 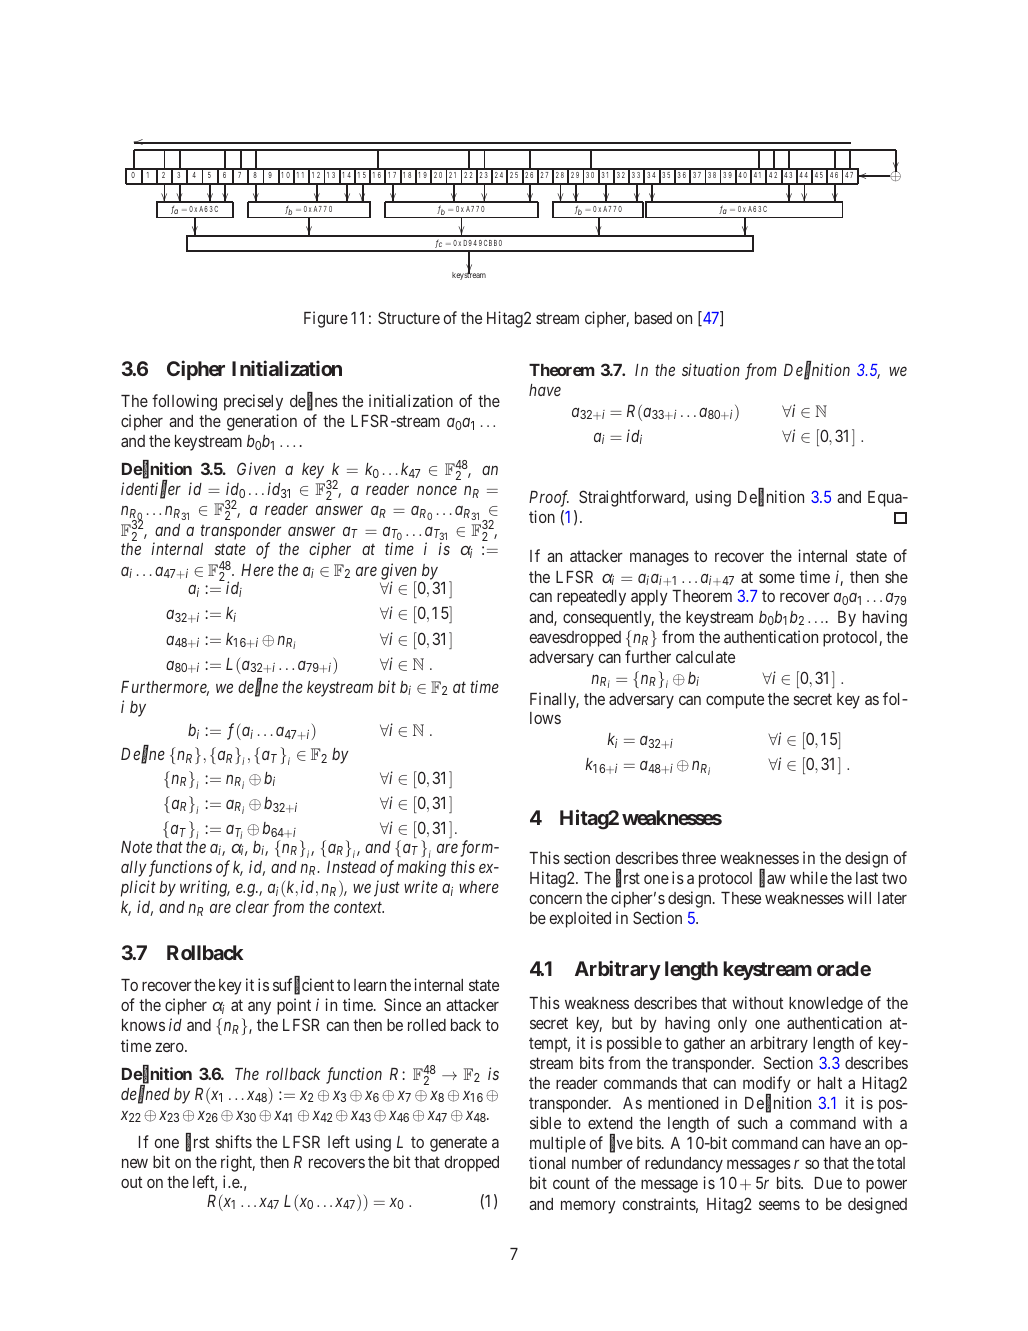 I want to click on shifts, so click(x=234, y=1141).
